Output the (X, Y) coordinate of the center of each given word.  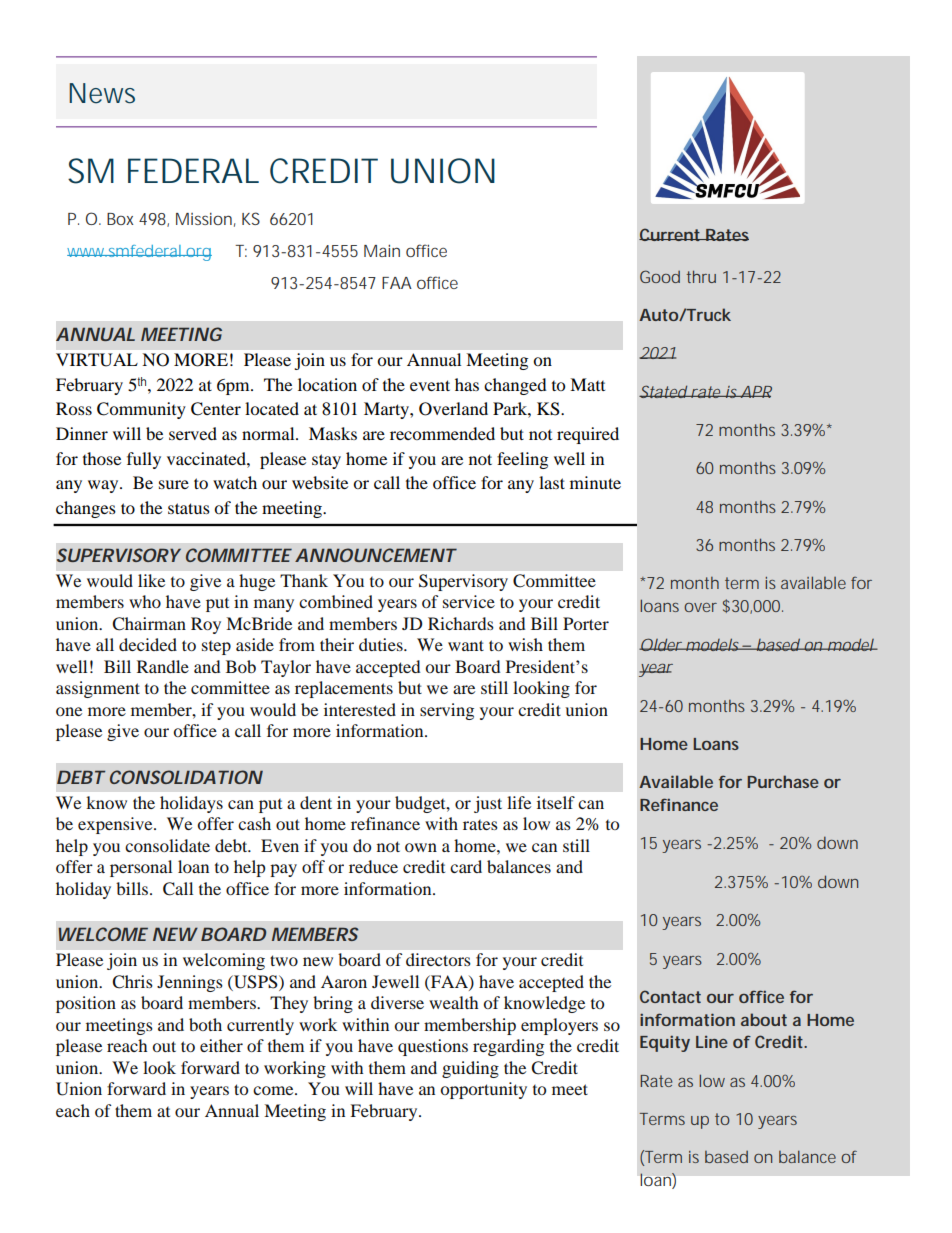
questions (433, 1047)
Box (120, 219)
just (488, 804)
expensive (116, 825)
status (189, 508)
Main (382, 250)
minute (595, 482)
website (320, 482)
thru (701, 276)
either (221, 1045)
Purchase (783, 781)
